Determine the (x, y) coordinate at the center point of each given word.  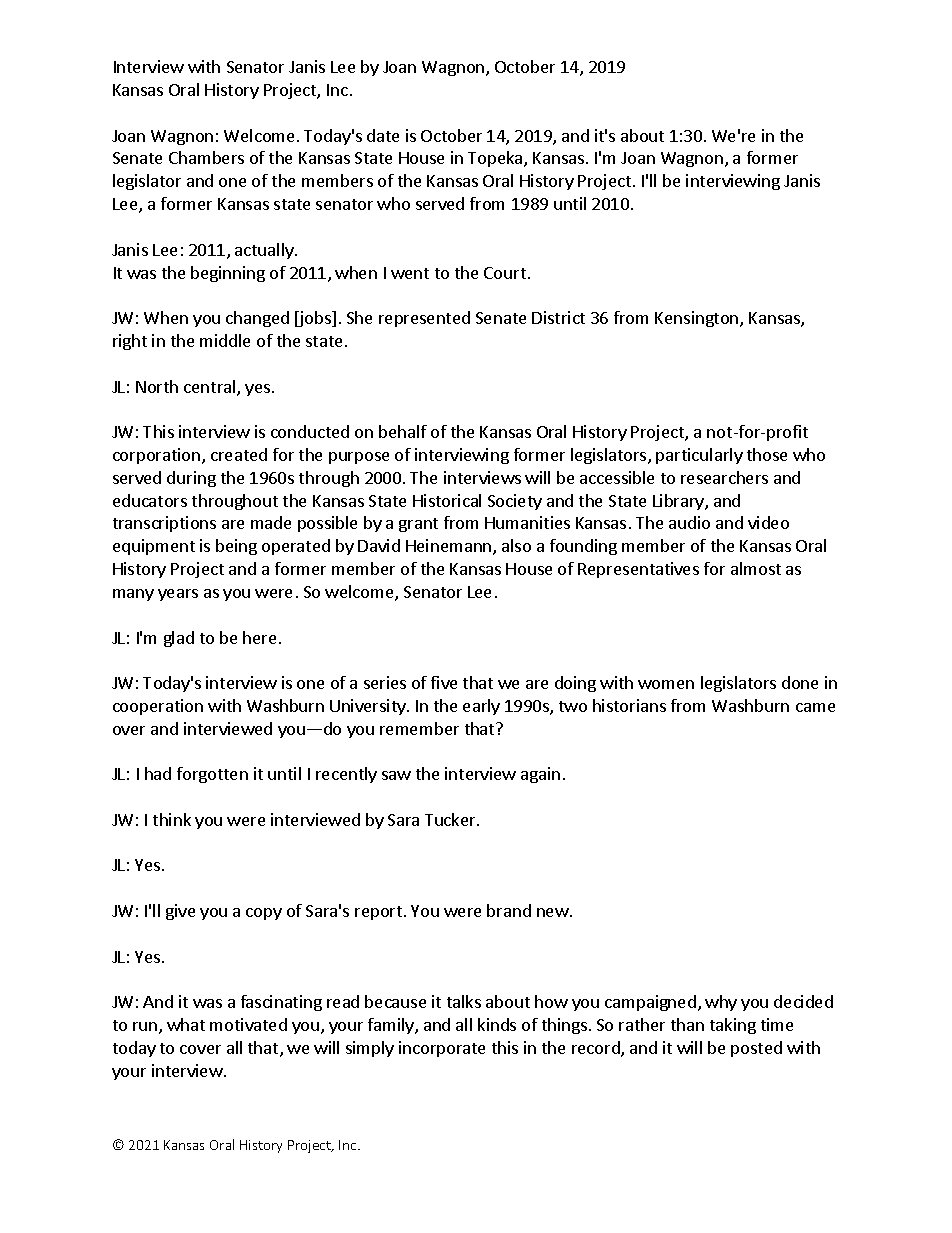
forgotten (212, 775)
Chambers (206, 157)
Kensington (698, 319)
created (239, 454)
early (481, 707)
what (186, 1024)
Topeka (496, 159)
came (815, 707)
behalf (403, 431)
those (767, 454)
